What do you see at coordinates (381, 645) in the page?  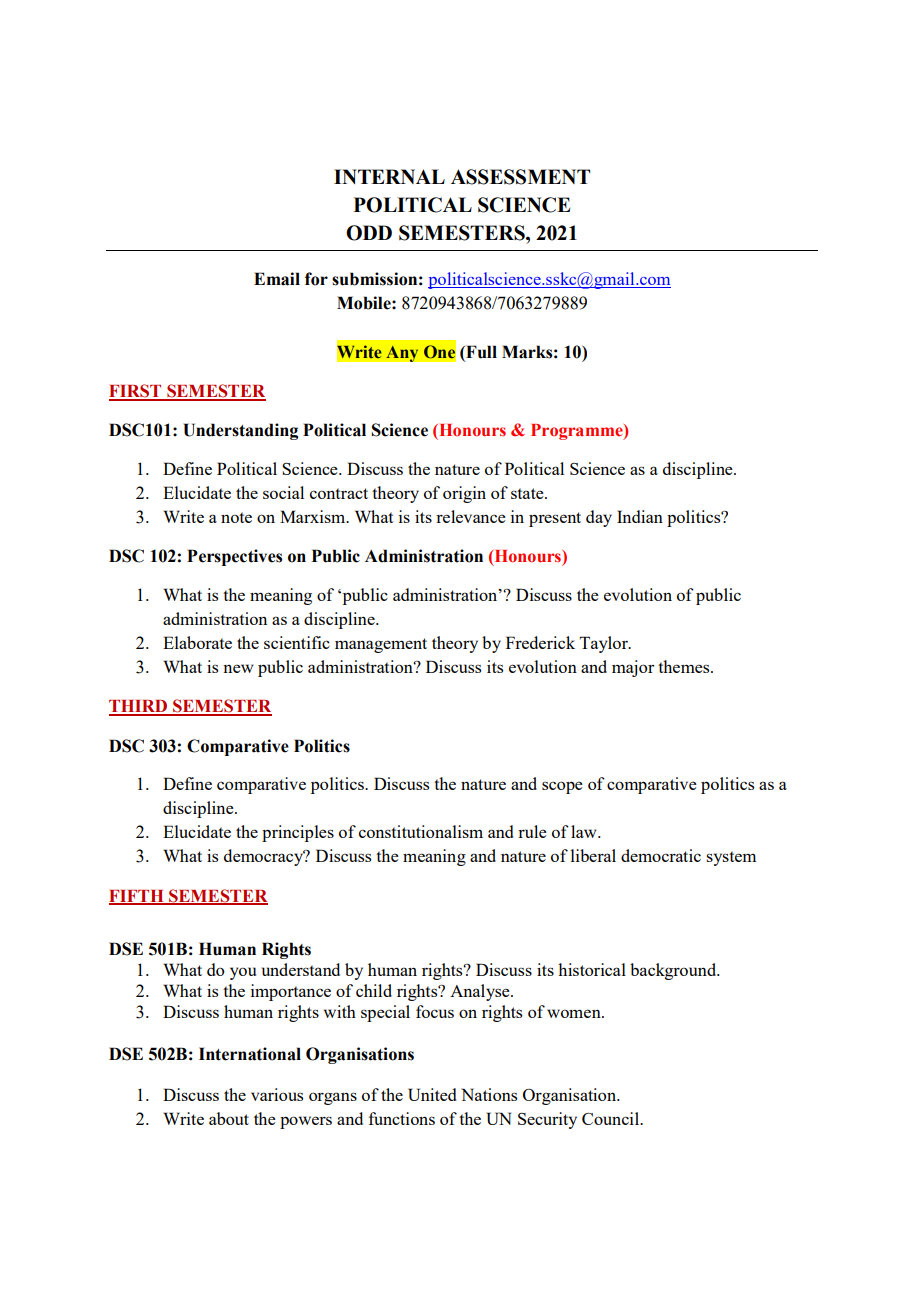 I see `management` at bounding box center [381, 645].
